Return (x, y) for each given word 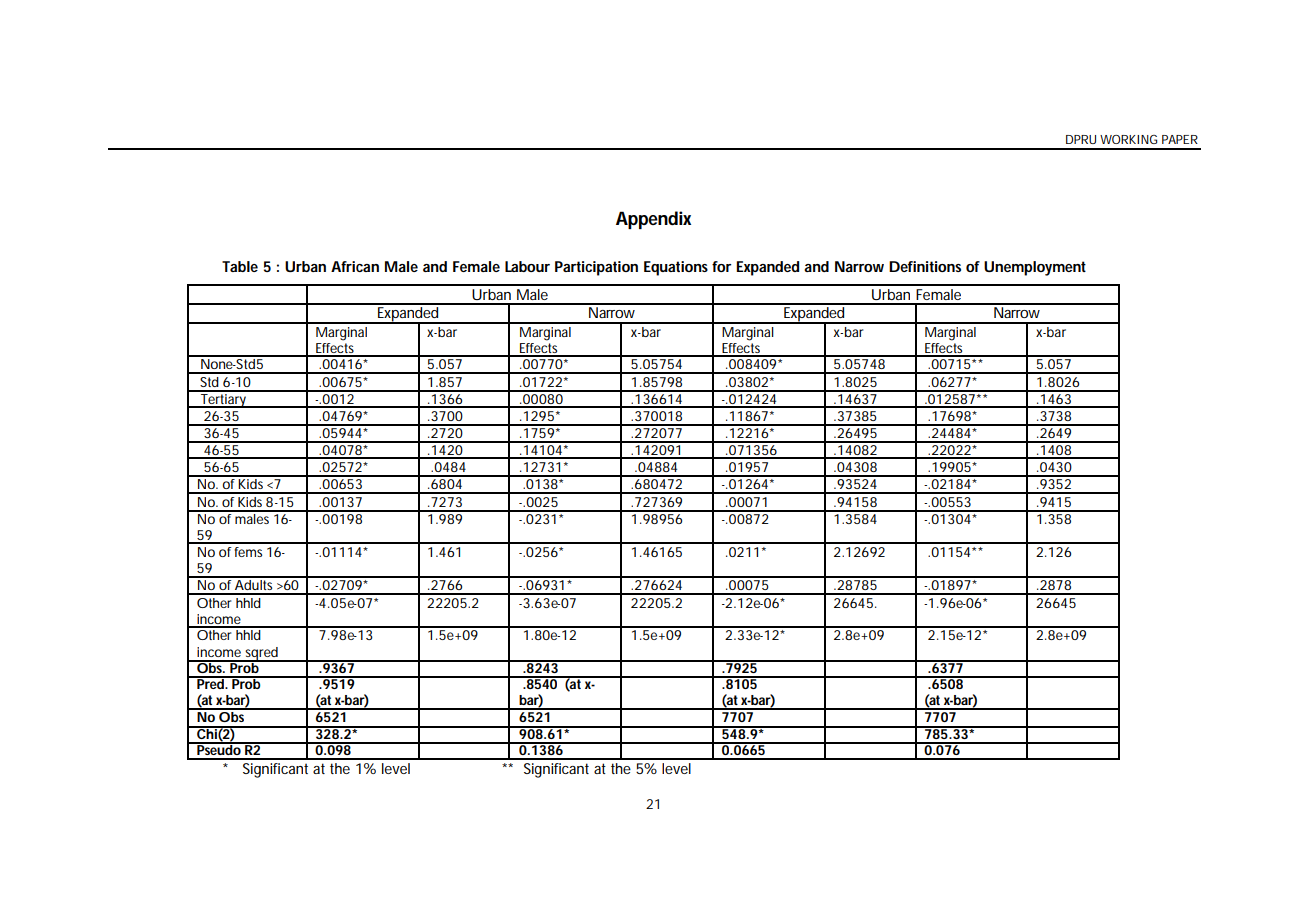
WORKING (1128, 139)
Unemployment (1035, 268)
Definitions (925, 266)
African (355, 266)
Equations (676, 268)
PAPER (1180, 139)
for (721, 266)
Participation (596, 268)
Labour (527, 266)
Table (240, 266)
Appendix (653, 220)
